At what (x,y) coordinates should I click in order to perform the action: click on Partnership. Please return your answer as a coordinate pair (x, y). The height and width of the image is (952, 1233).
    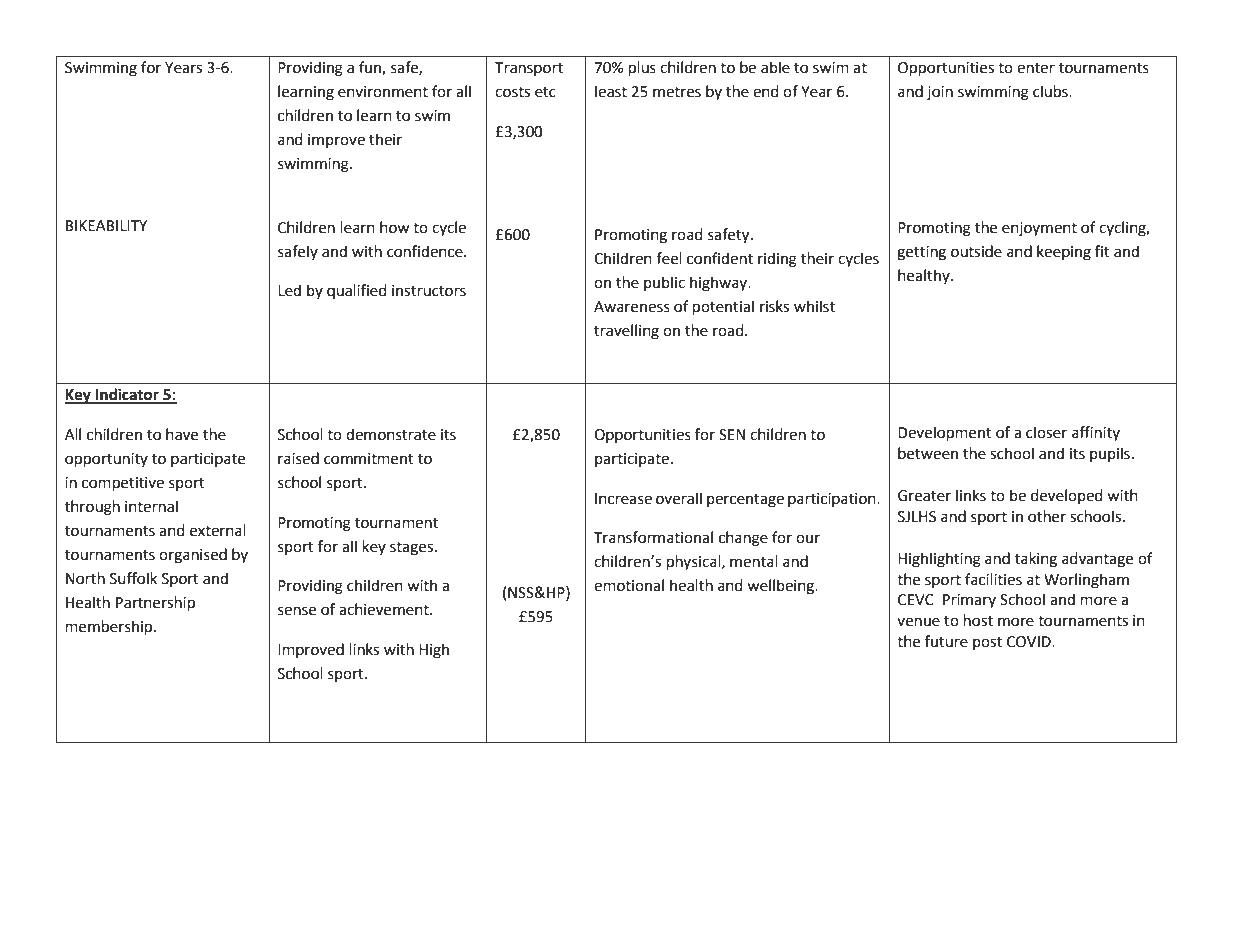
    Looking at the image, I should click on (155, 604).
